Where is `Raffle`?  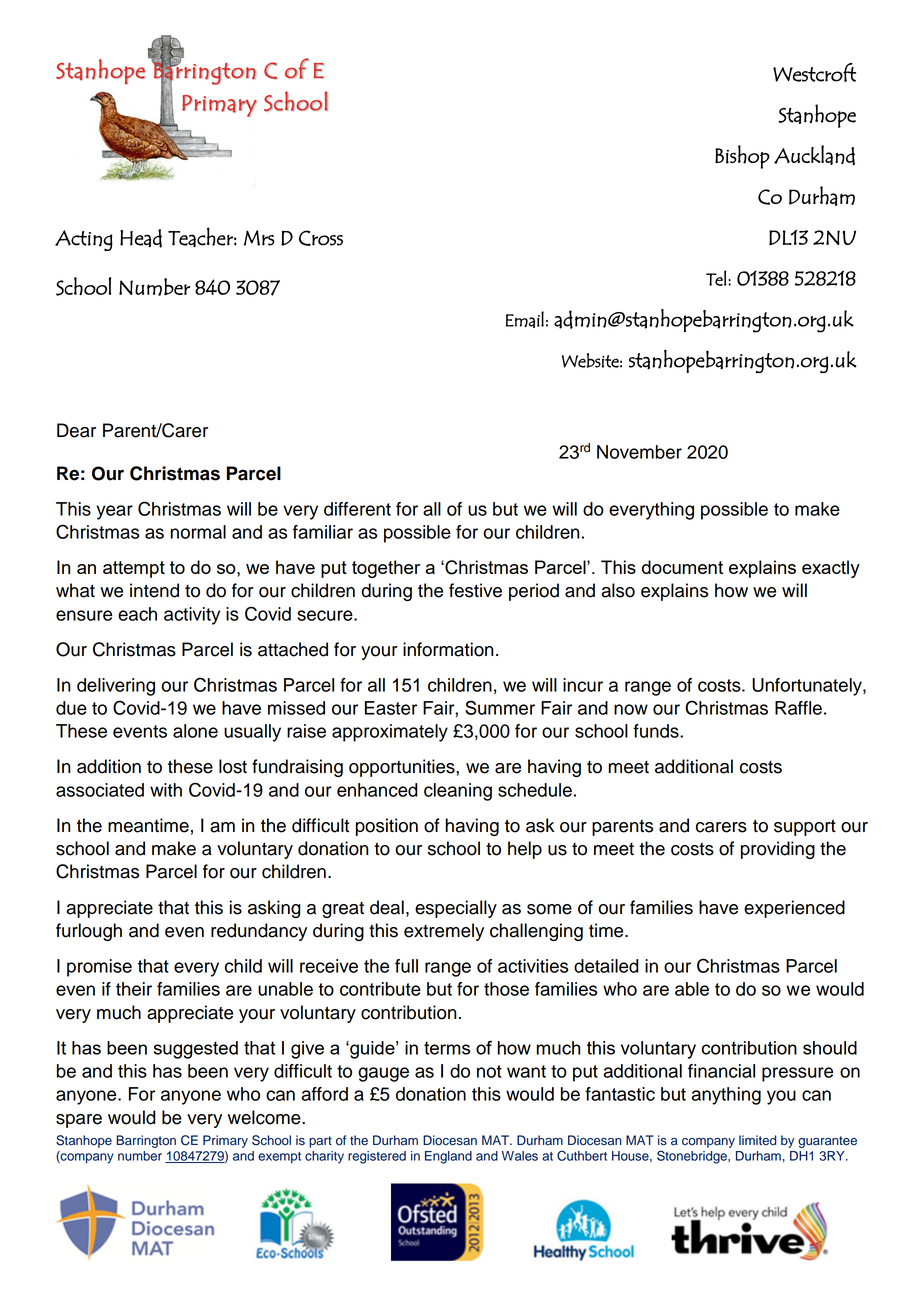
Raffle is located at coordinates (798, 708).
